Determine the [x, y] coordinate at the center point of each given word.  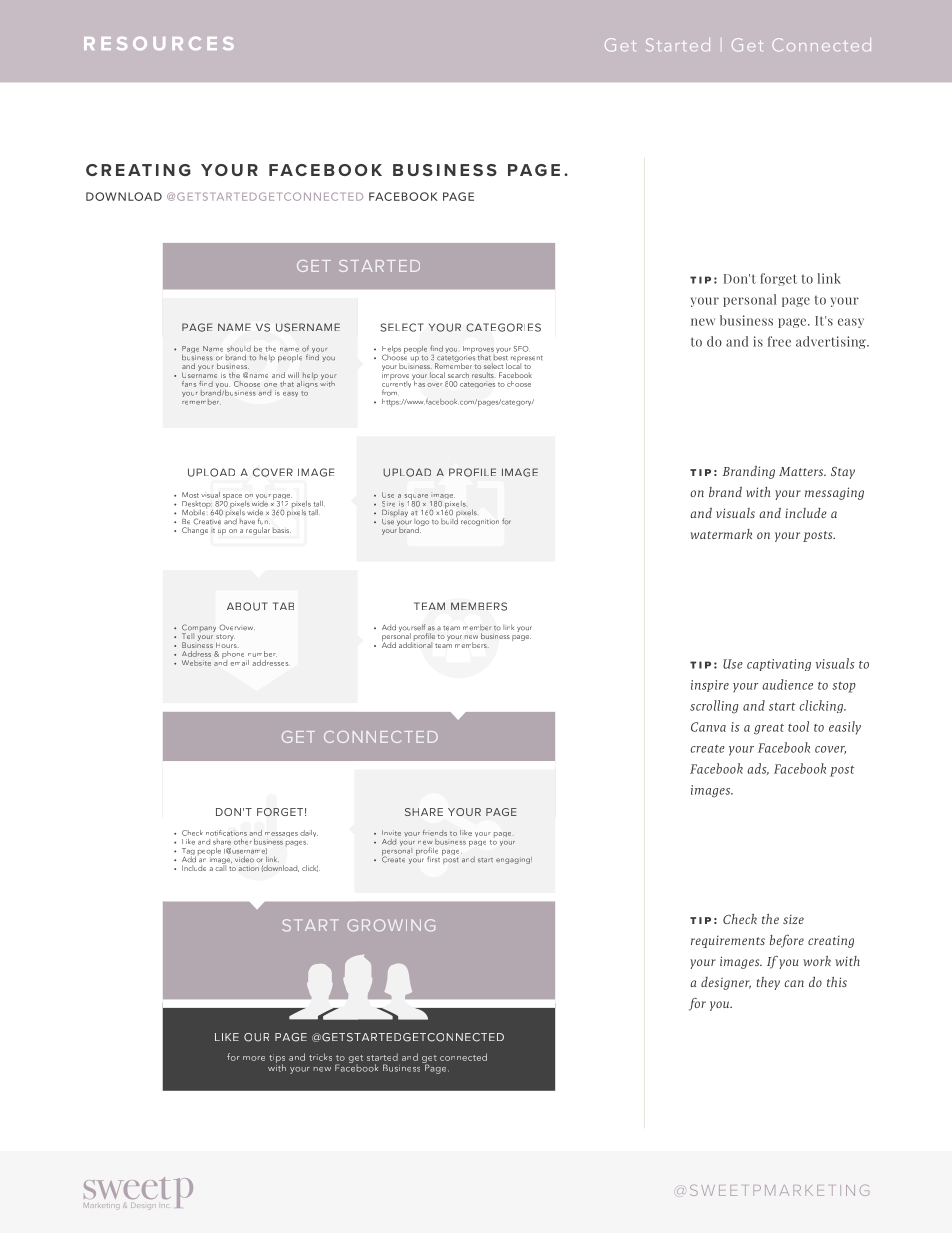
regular [258, 531]
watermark [721, 534]
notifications [226, 833]
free [779, 341]
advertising [832, 342]
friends [435, 833]
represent [527, 360]
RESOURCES [159, 43]
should [239, 349]
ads [758, 769]
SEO [522, 349]
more [254, 1058]
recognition [480, 522]
